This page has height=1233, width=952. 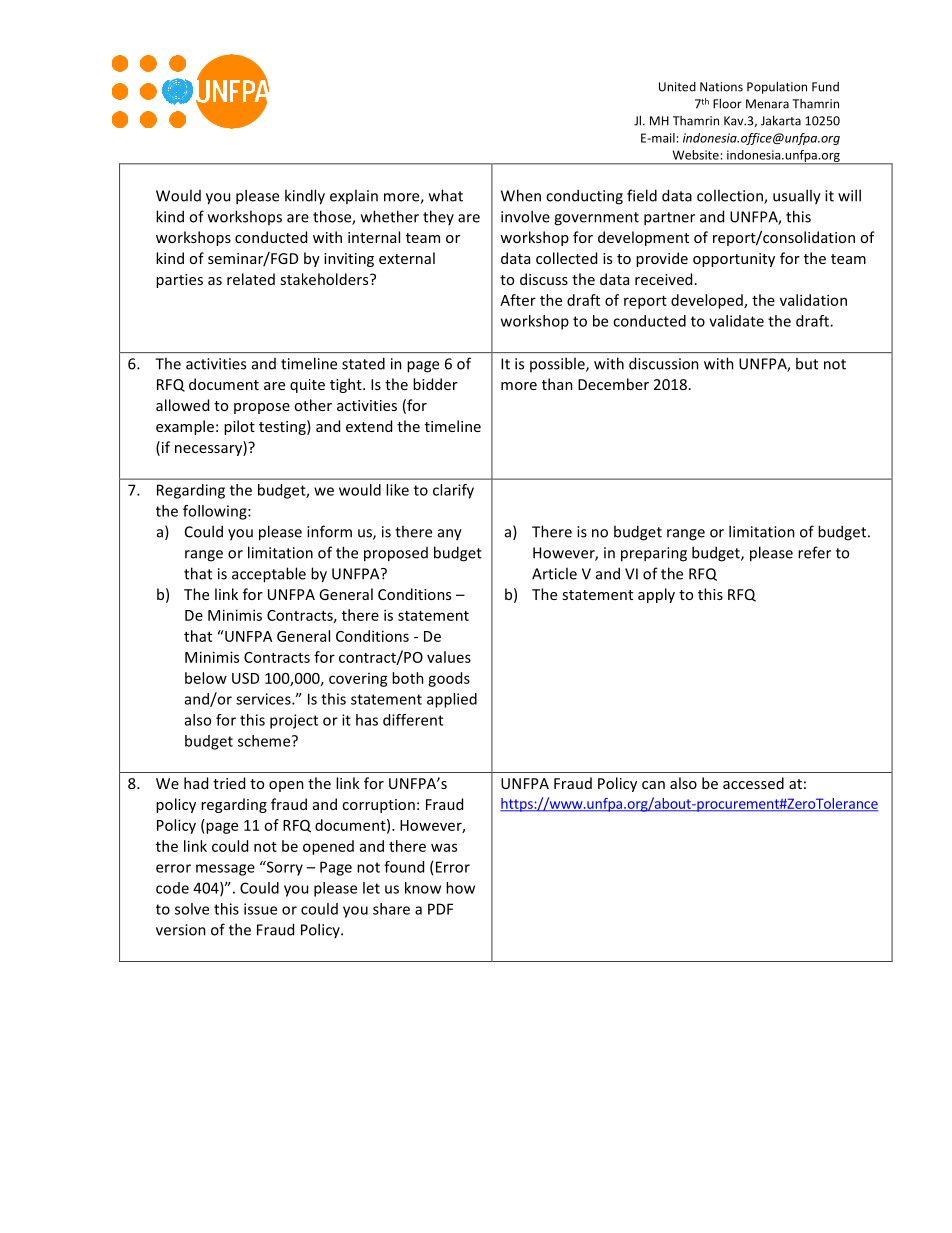 What do you see at coordinates (753, 783) in the page?
I see `accessed` at bounding box center [753, 783].
